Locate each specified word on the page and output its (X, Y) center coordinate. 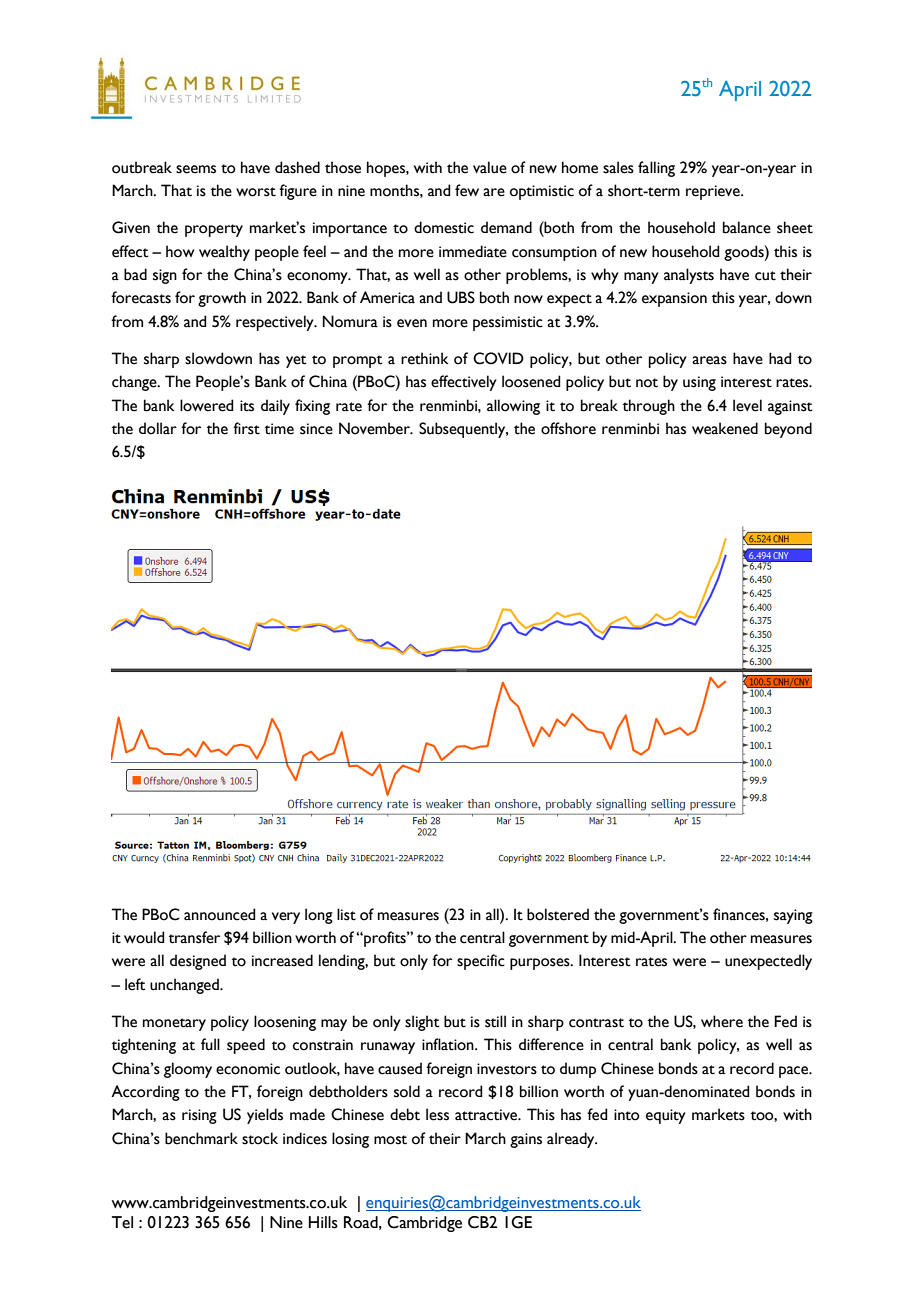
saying (793, 916)
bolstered (558, 914)
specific (481, 962)
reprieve (714, 192)
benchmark (201, 1138)
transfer (194, 937)
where (722, 1021)
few (467, 190)
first (246, 428)
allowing (513, 407)
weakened (725, 428)
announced (220, 914)
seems (196, 169)
